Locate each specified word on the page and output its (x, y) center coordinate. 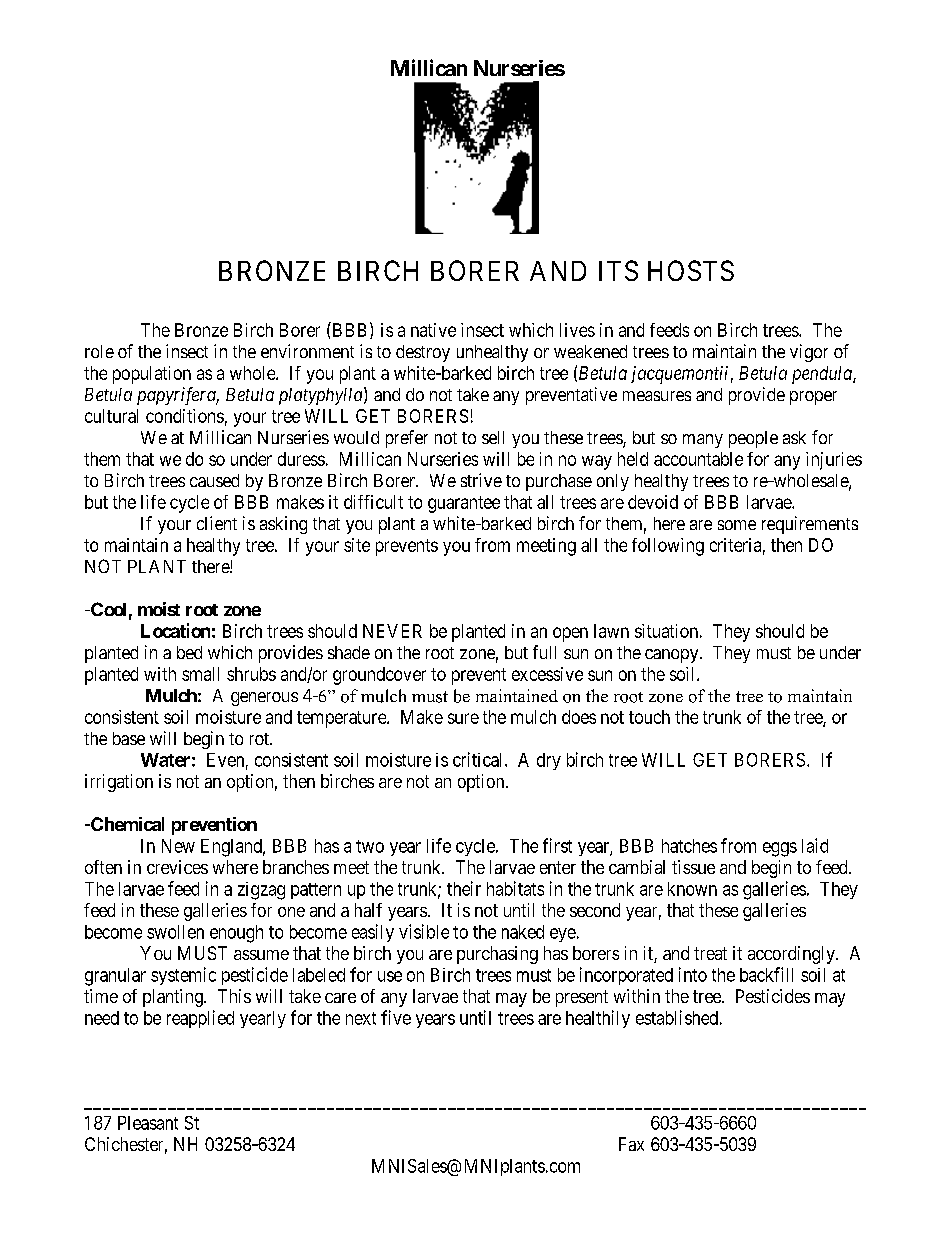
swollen (175, 932)
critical (479, 759)
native (433, 330)
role (99, 351)
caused (214, 480)
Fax (631, 1144)
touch (649, 717)
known (692, 889)
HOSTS (691, 270)
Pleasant (148, 1123)
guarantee (464, 504)
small (200, 674)
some (737, 525)
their (464, 888)
